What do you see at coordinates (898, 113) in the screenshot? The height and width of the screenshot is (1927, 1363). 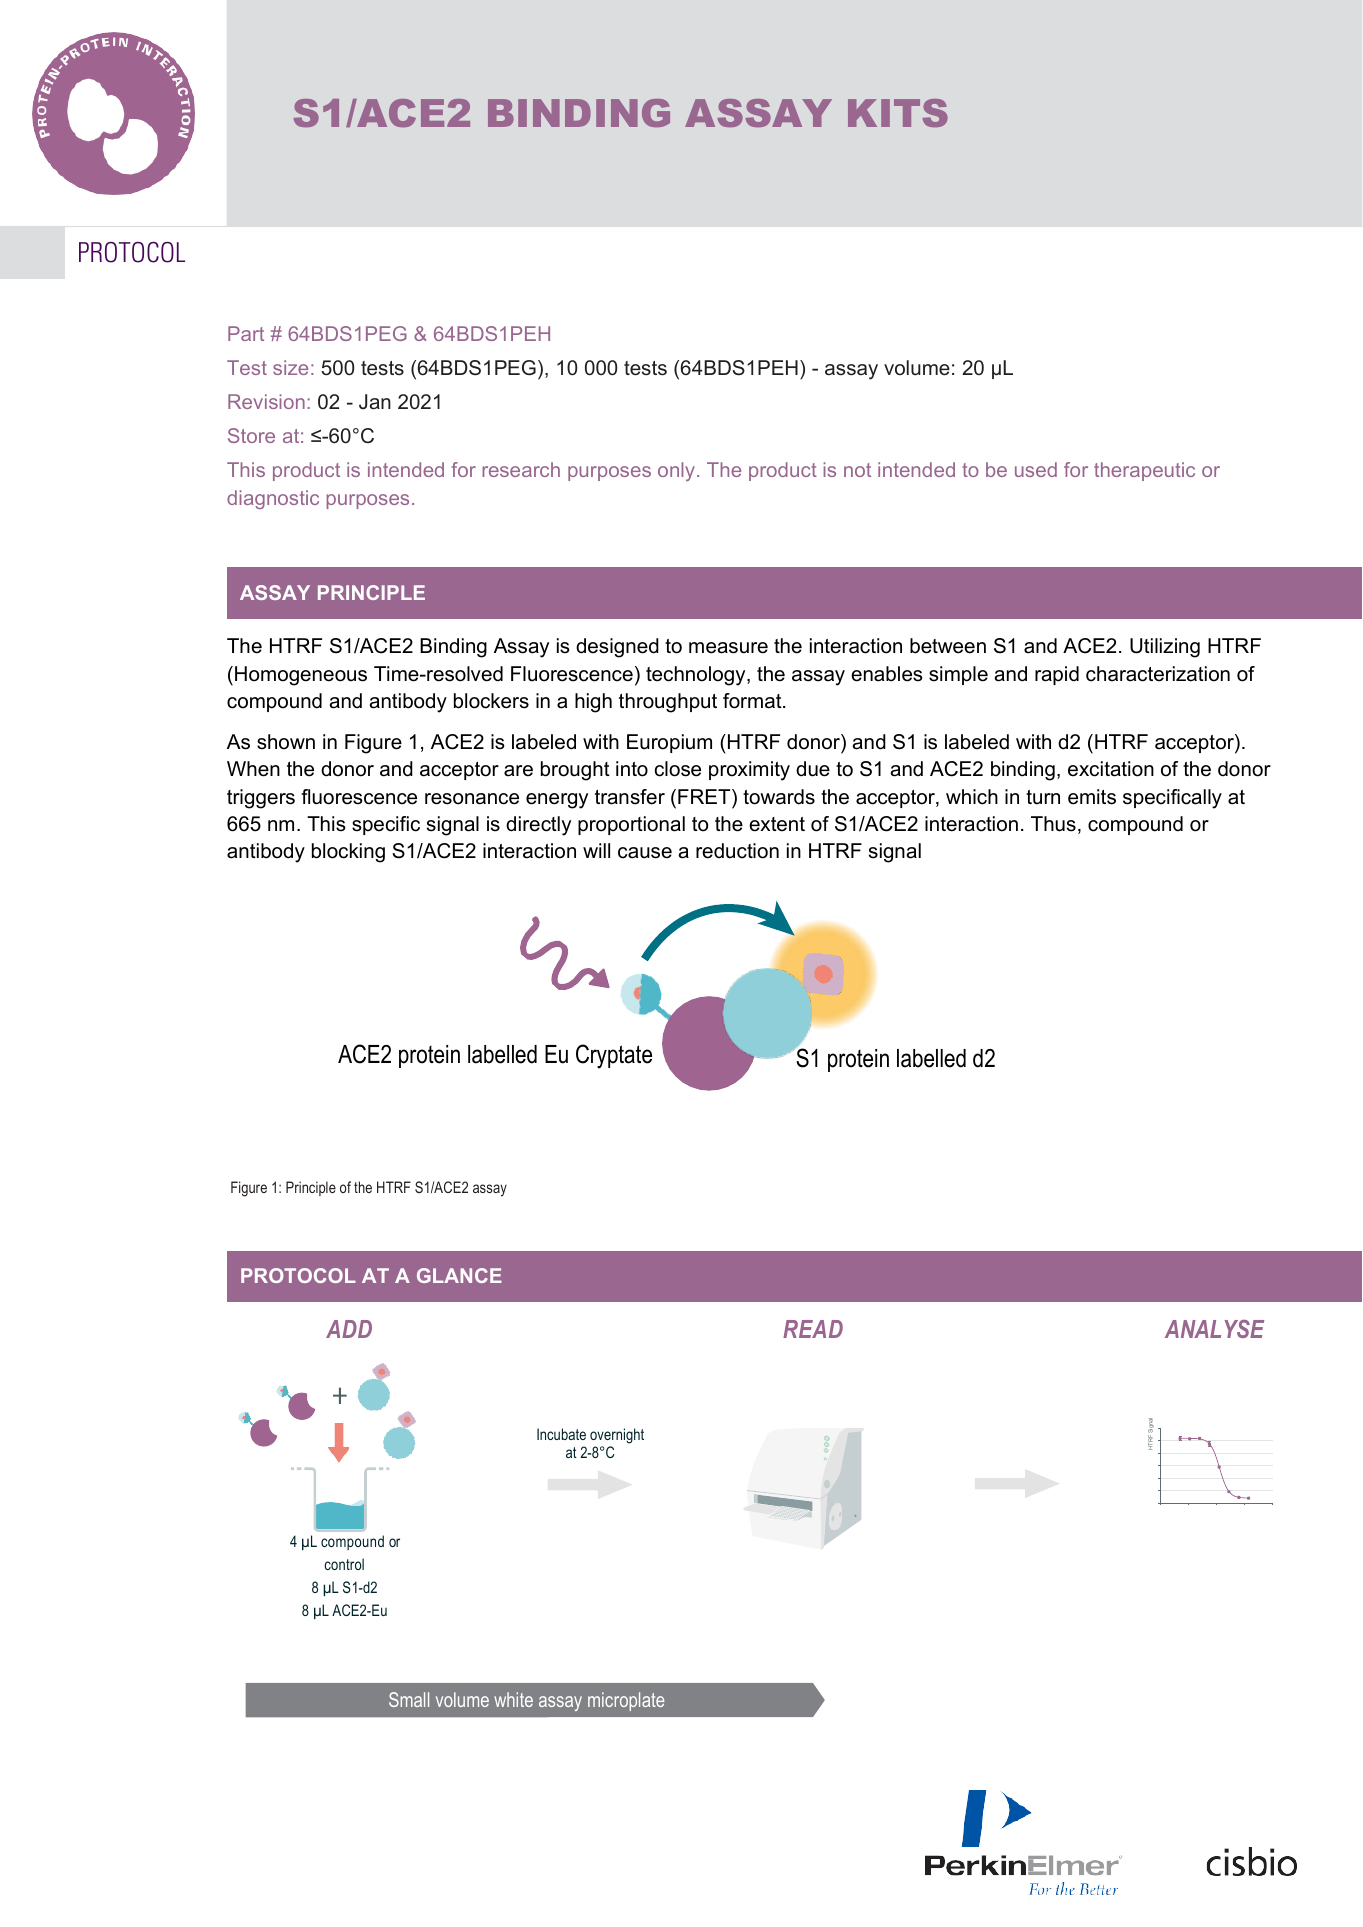 I see `KITS` at bounding box center [898, 113].
